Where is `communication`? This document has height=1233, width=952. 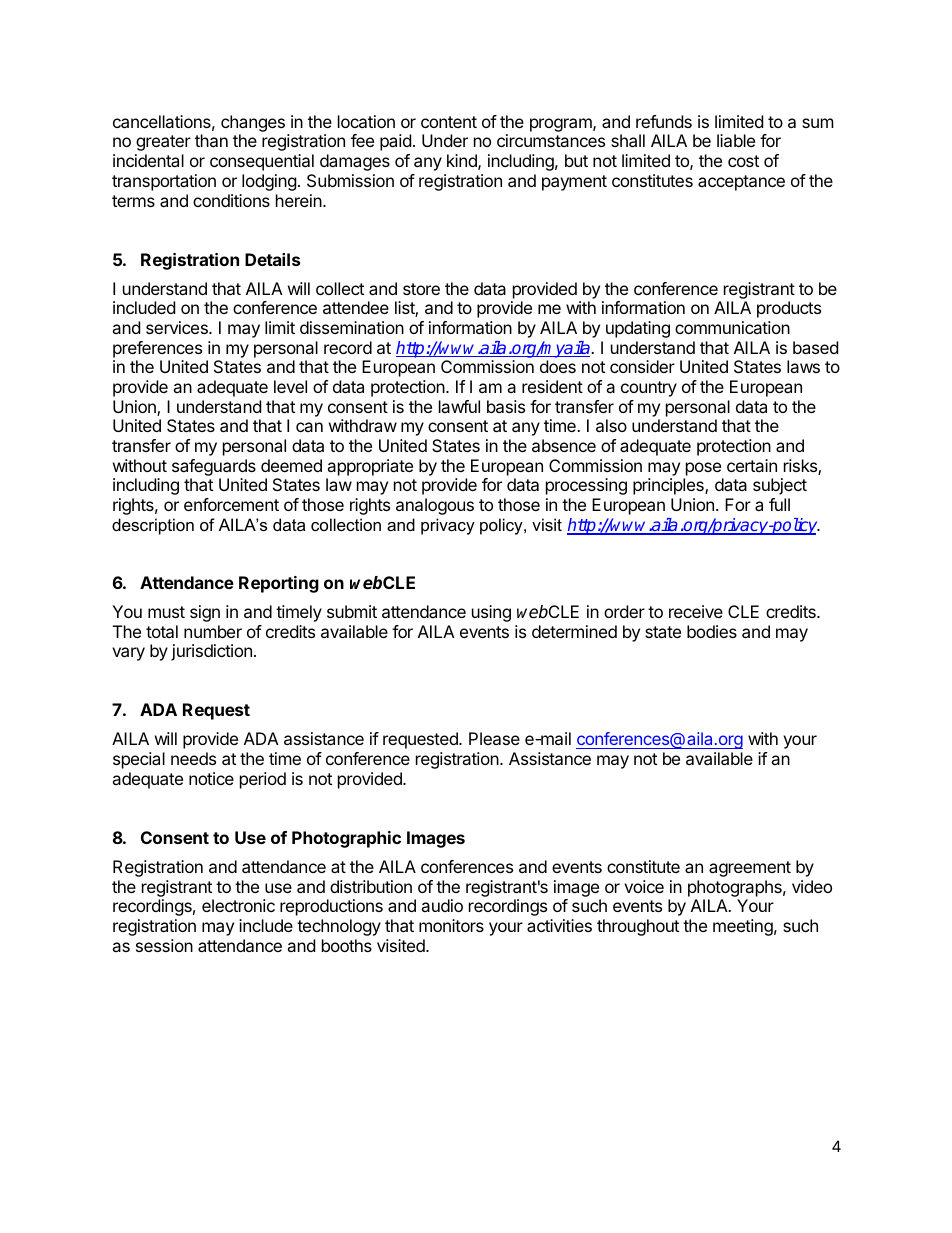
communication is located at coordinates (732, 327).
